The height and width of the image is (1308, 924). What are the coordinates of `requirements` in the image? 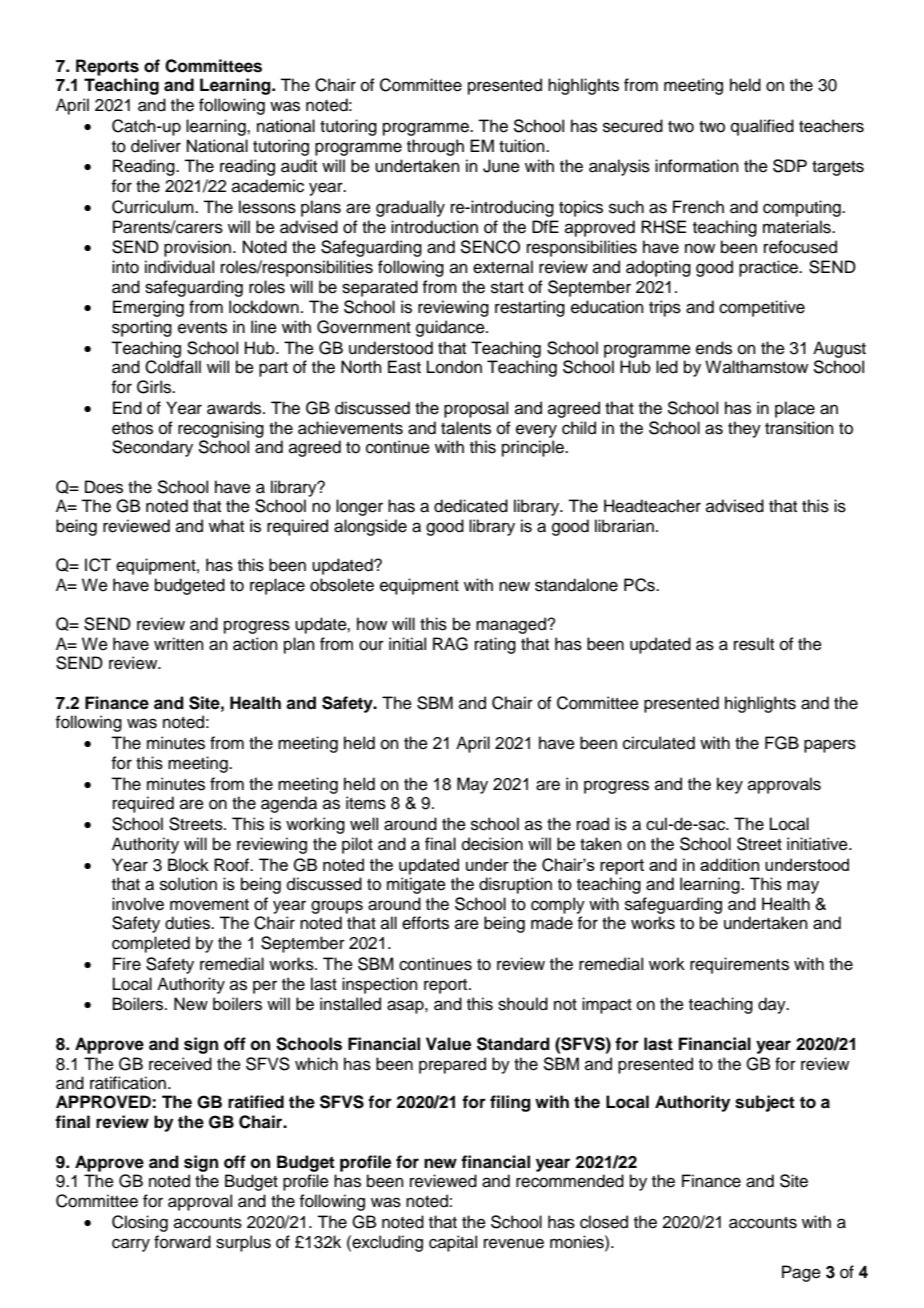 It's located at (739, 965).
